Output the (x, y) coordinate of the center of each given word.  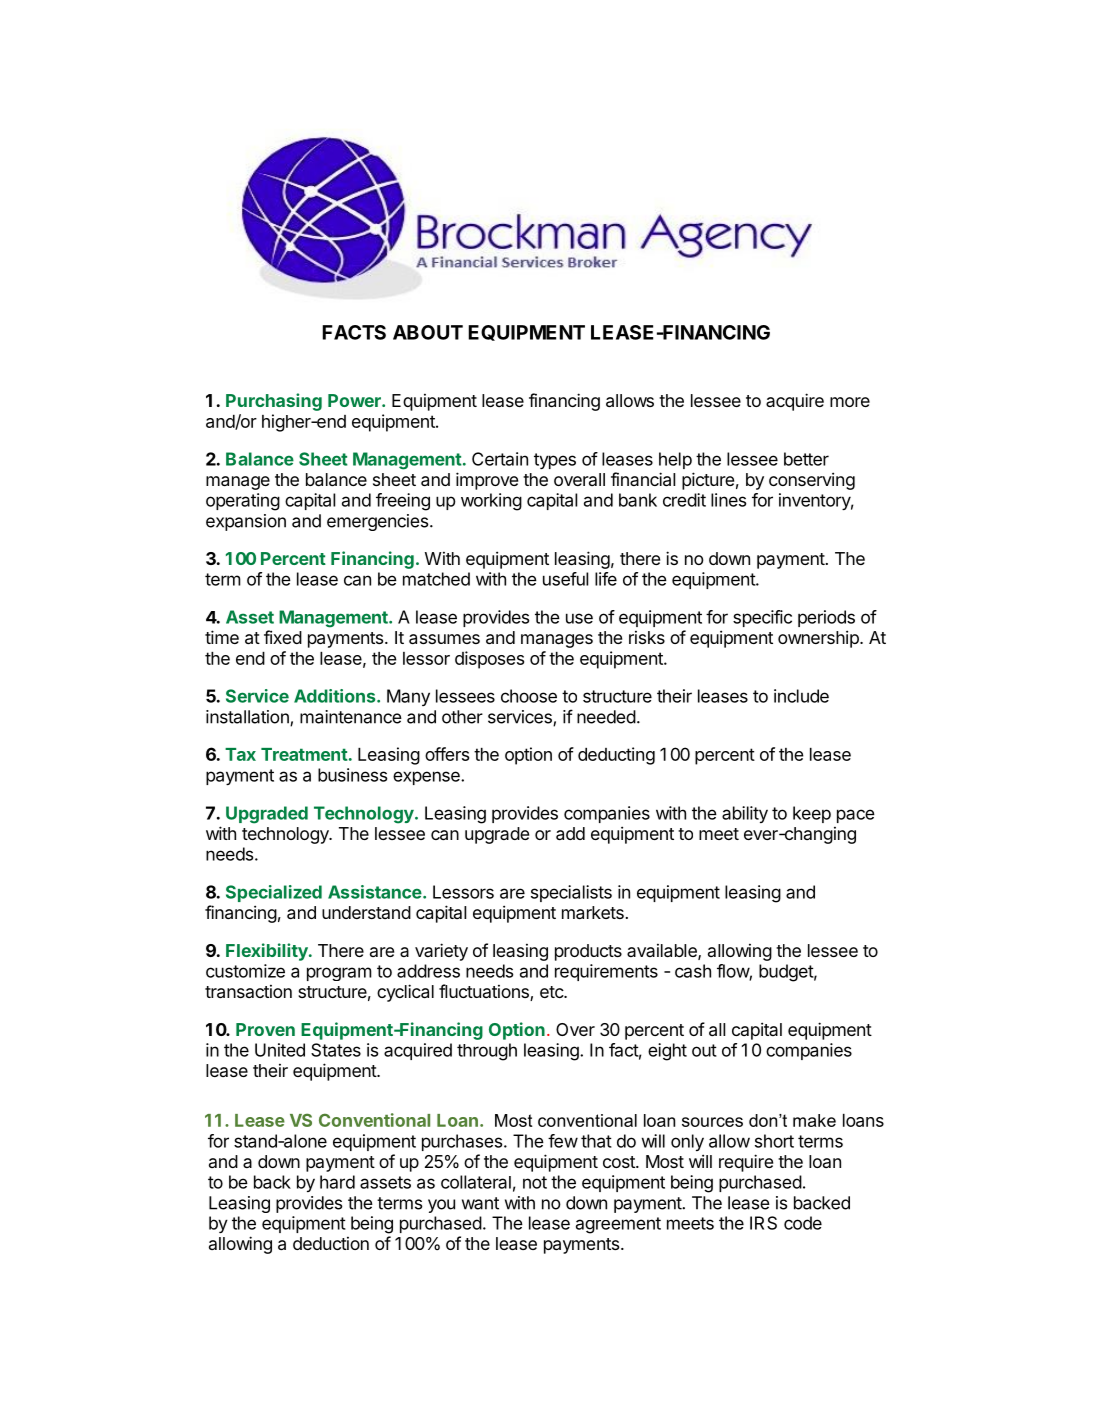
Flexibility (268, 952)
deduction (331, 1243)
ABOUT (428, 332)
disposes (489, 660)
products (588, 952)
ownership (819, 639)
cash (693, 971)
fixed (283, 637)
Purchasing (274, 402)
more (850, 402)
